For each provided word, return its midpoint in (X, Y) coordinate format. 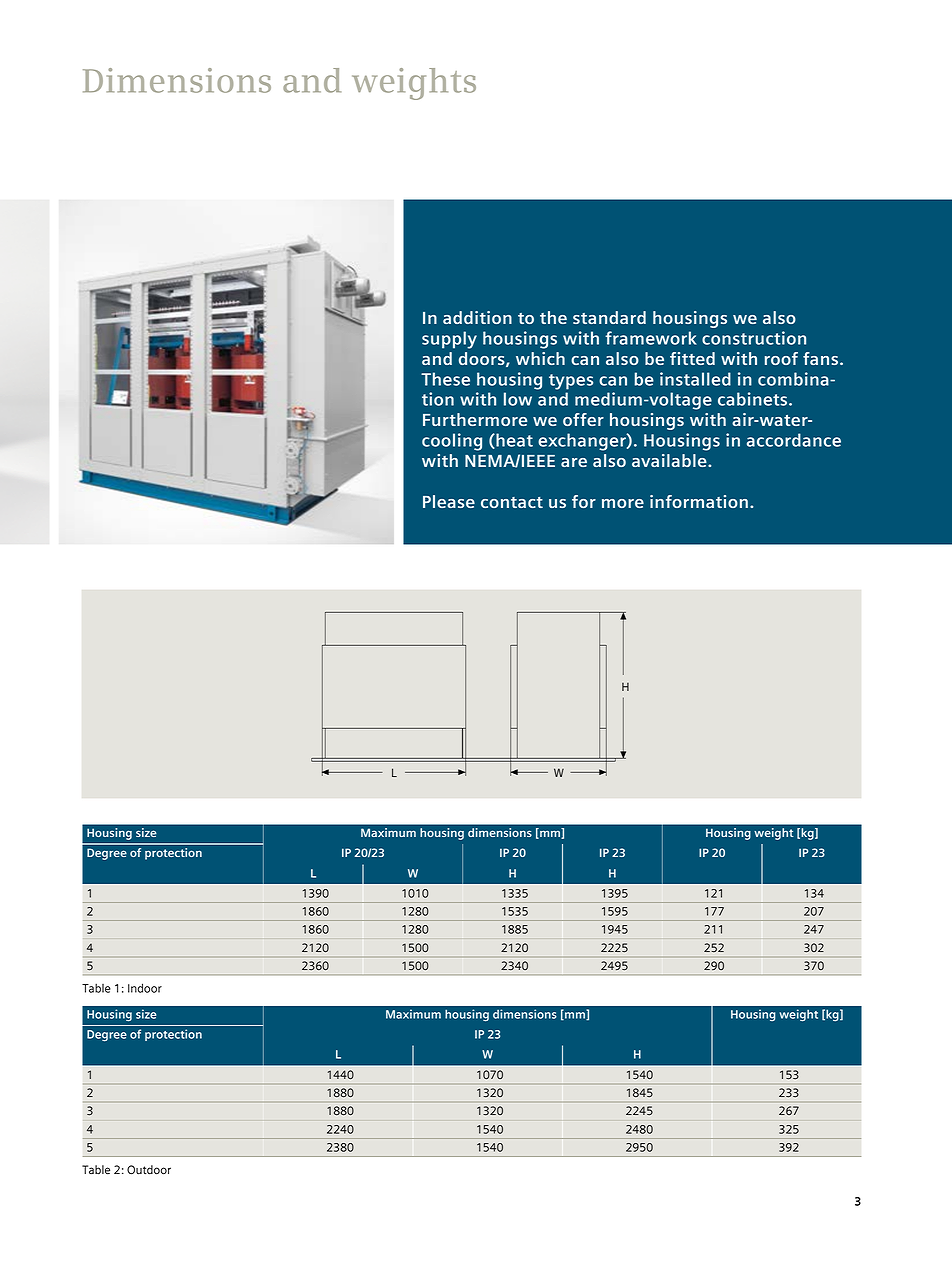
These (445, 379)
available (670, 460)
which (540, 358)
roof (781, 358)
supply (449, 340)
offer (583, 419)
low (518, 399)
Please (449, 501)
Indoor (145, 988)
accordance (794, 440)
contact (512, 502)
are (574, 462)
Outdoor (149, 1170)
